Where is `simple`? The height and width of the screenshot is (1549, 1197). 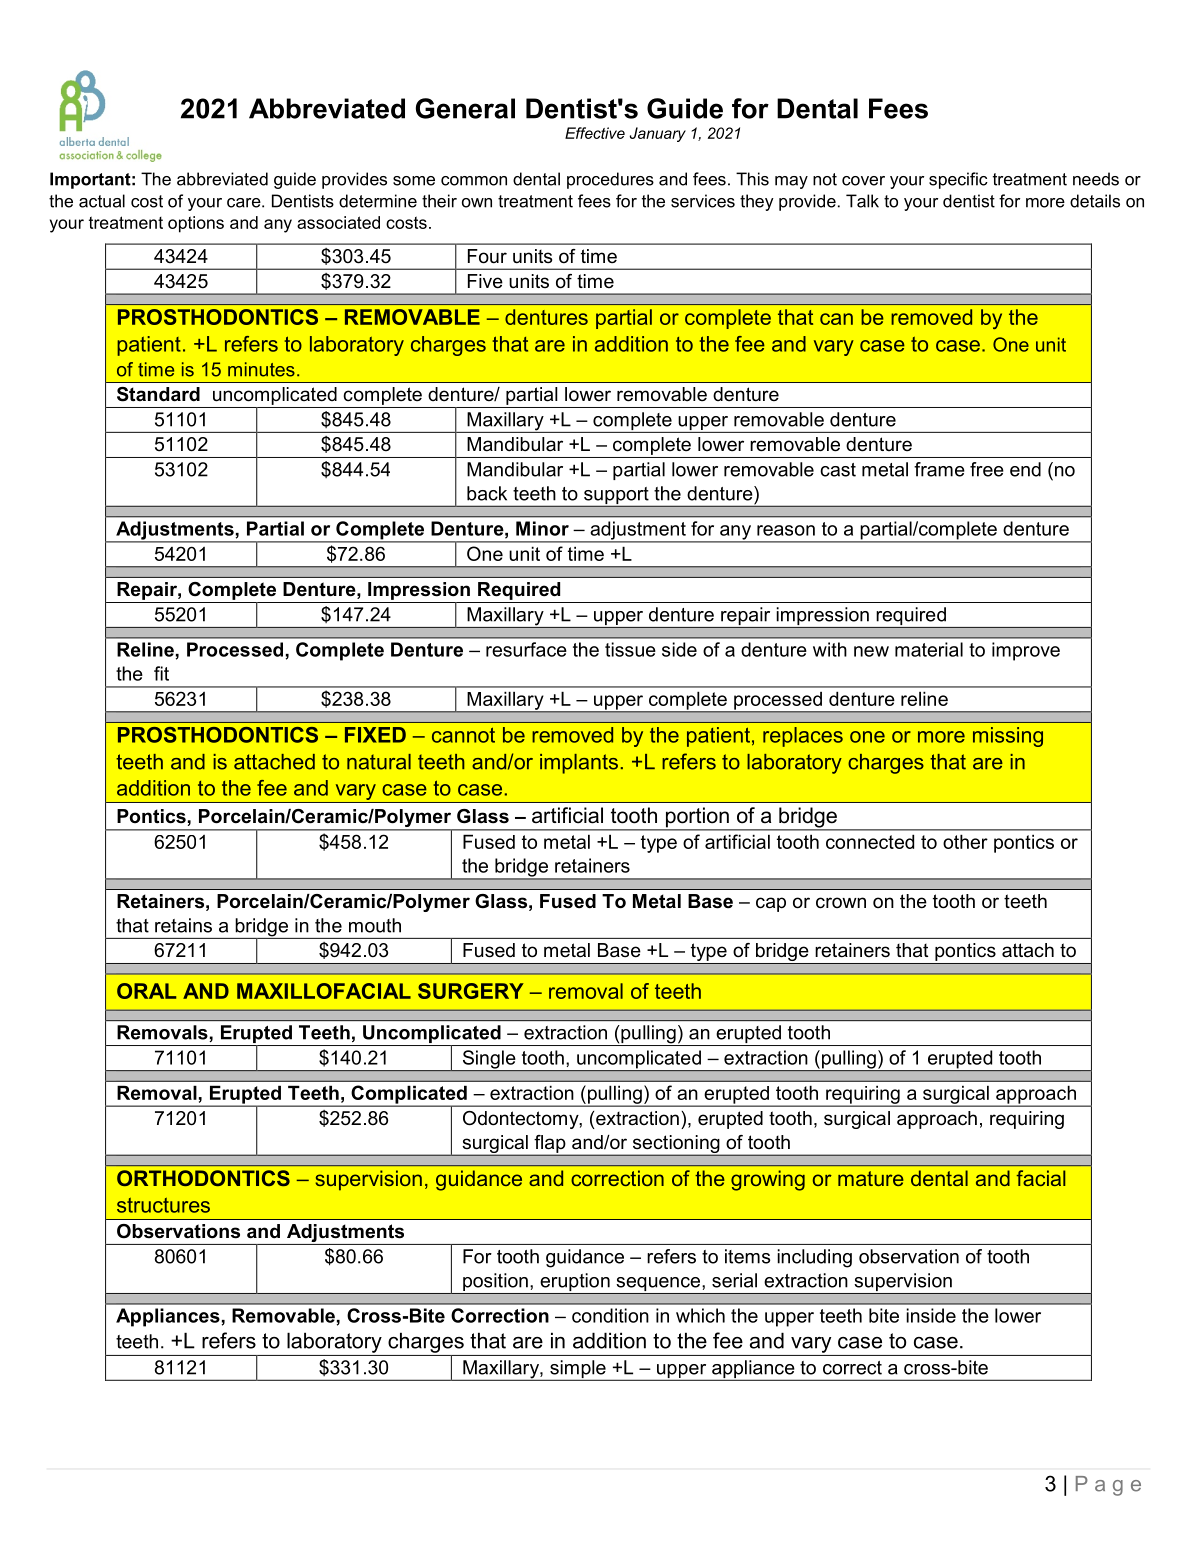 simple is located at coordinates (578, 1370).
